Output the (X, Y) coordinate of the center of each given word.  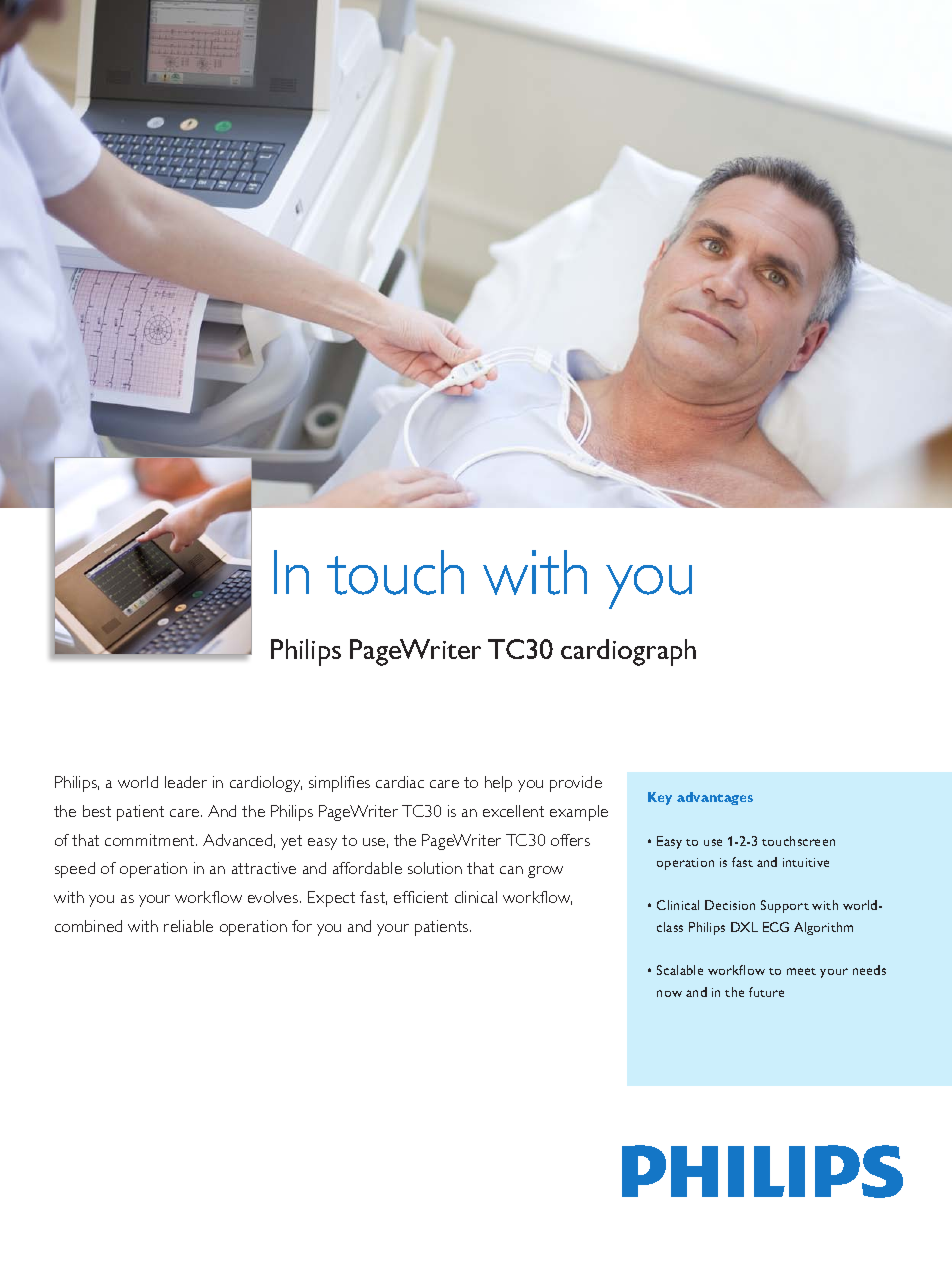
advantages (715, 798)
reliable (188, 926)
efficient (421, 897)
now (669, 993)
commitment (151, 840)
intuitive (806, 862)
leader (186, 782)
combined (88, 926)
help (498, 784)
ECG (776, 927)
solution (435, 868)
